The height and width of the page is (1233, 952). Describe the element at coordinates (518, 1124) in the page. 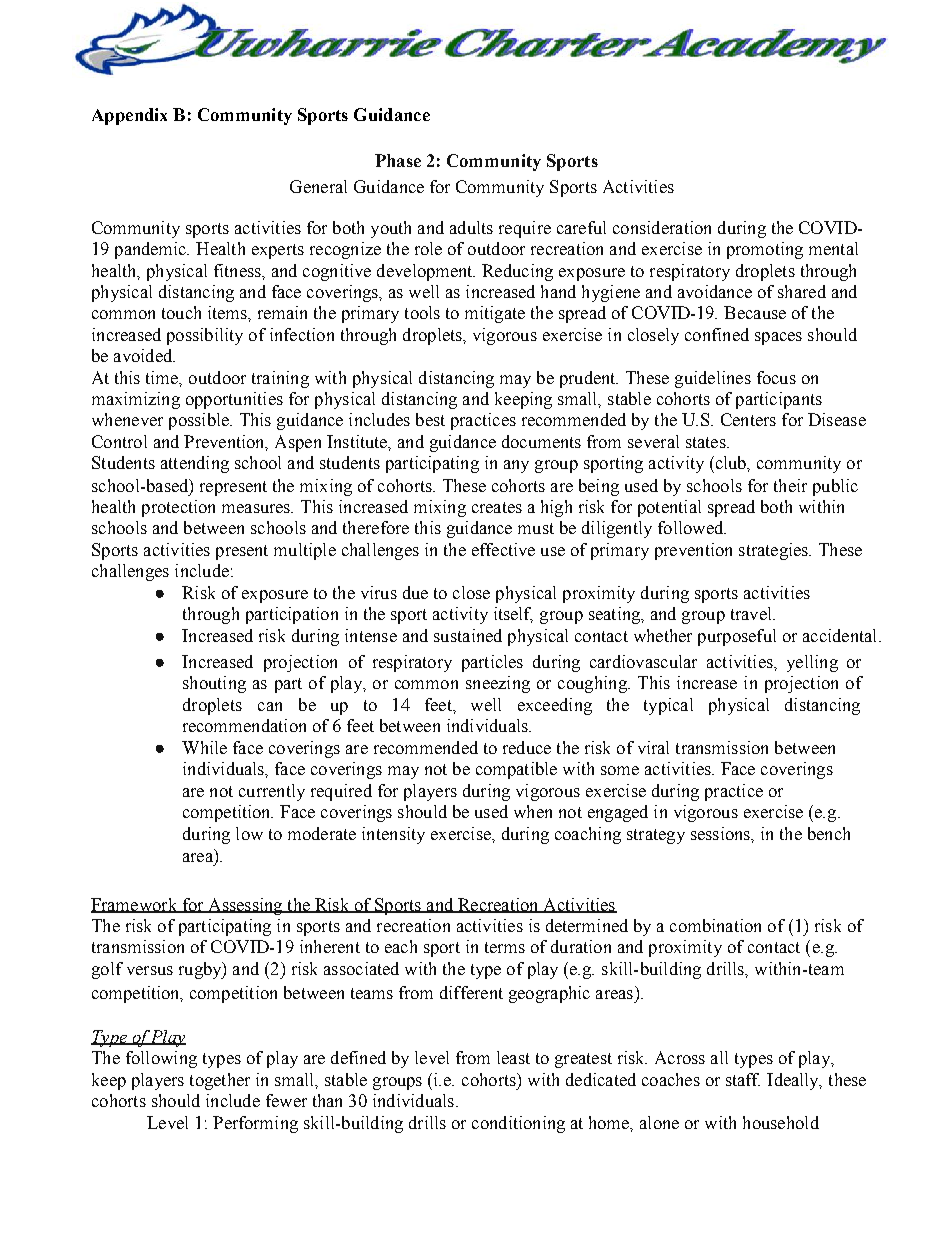

I see `conditioning` at that location.
